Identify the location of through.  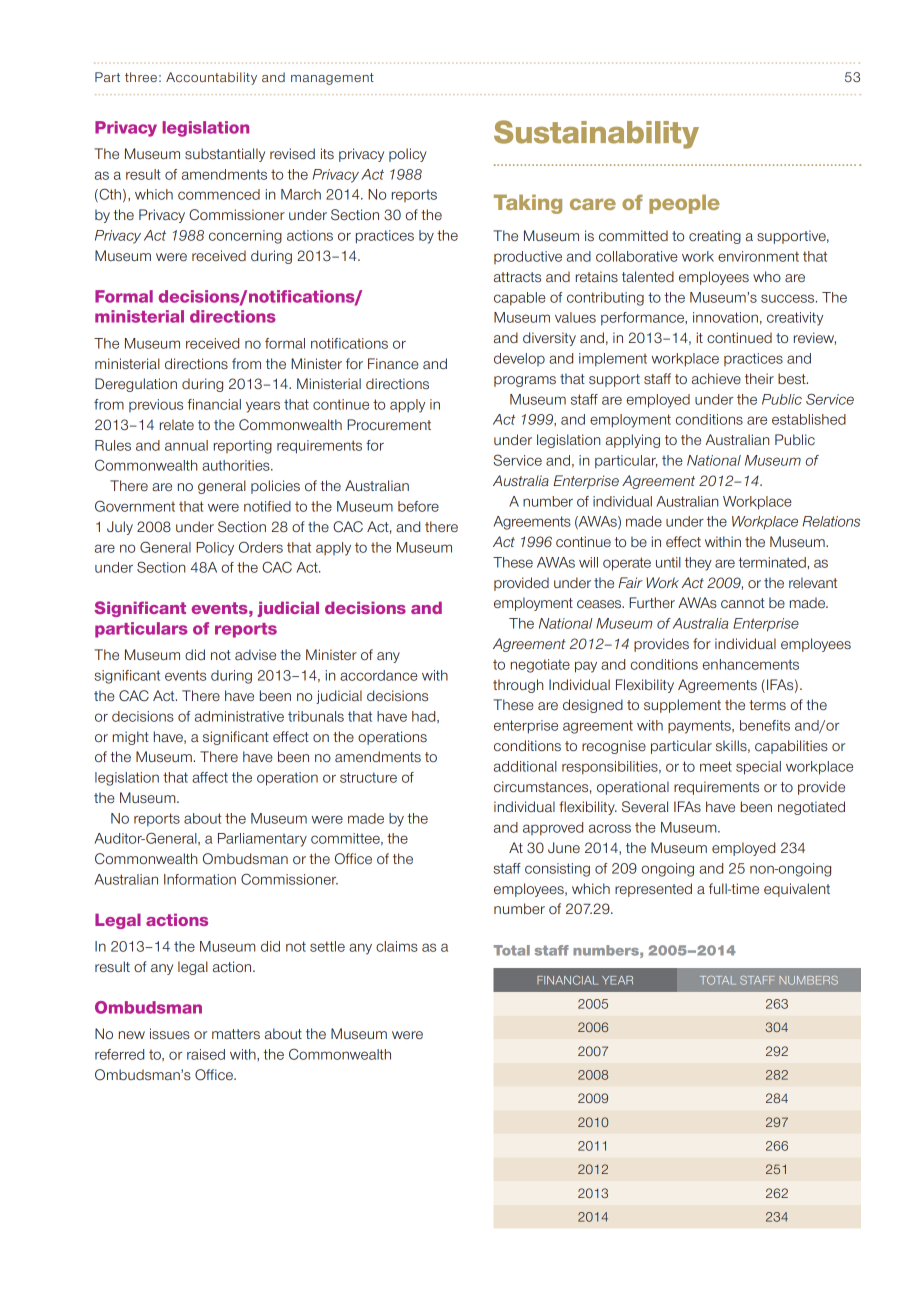
(518, 686).
